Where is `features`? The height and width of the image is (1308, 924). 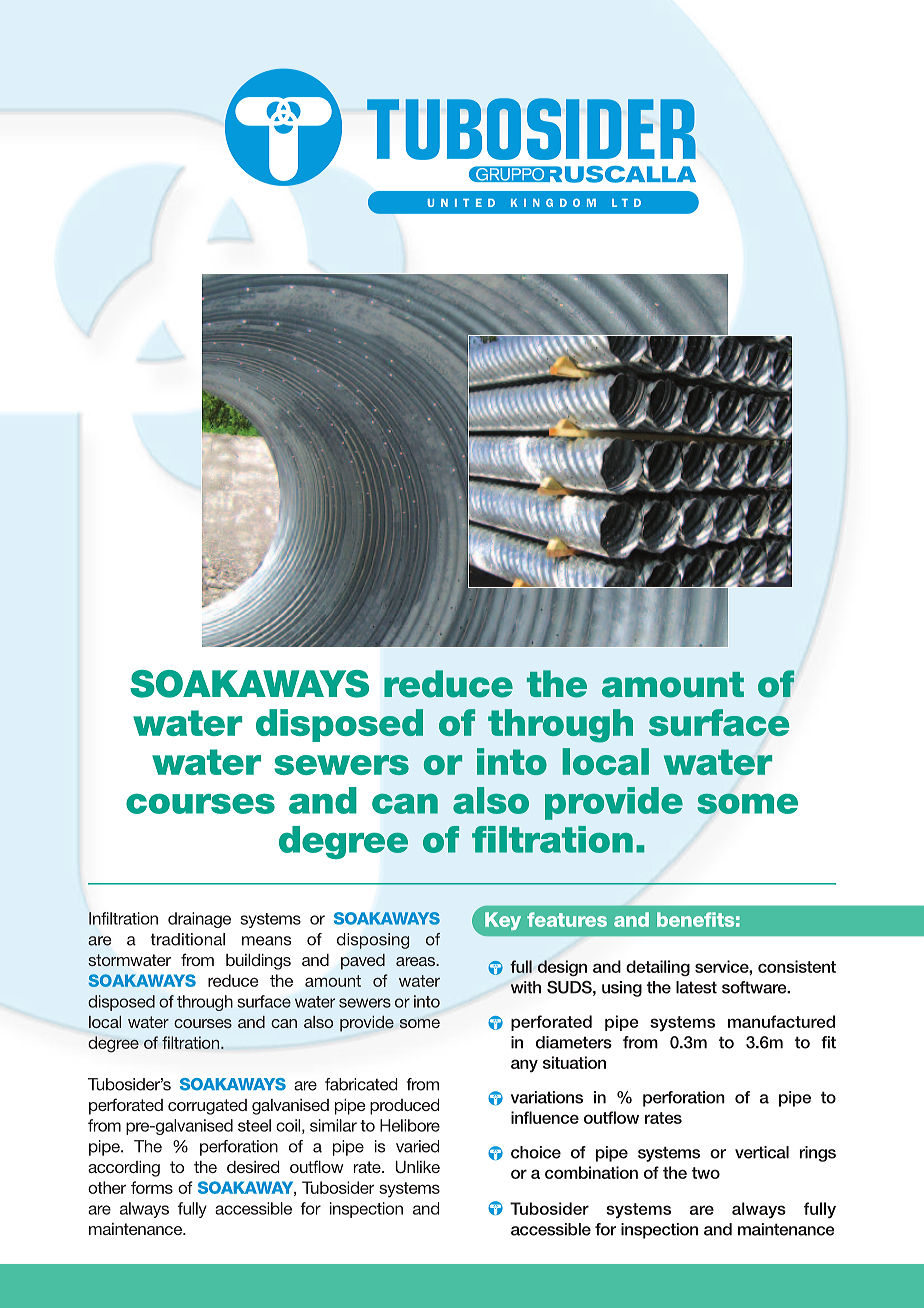 features is located at coordinates (567, 919).
